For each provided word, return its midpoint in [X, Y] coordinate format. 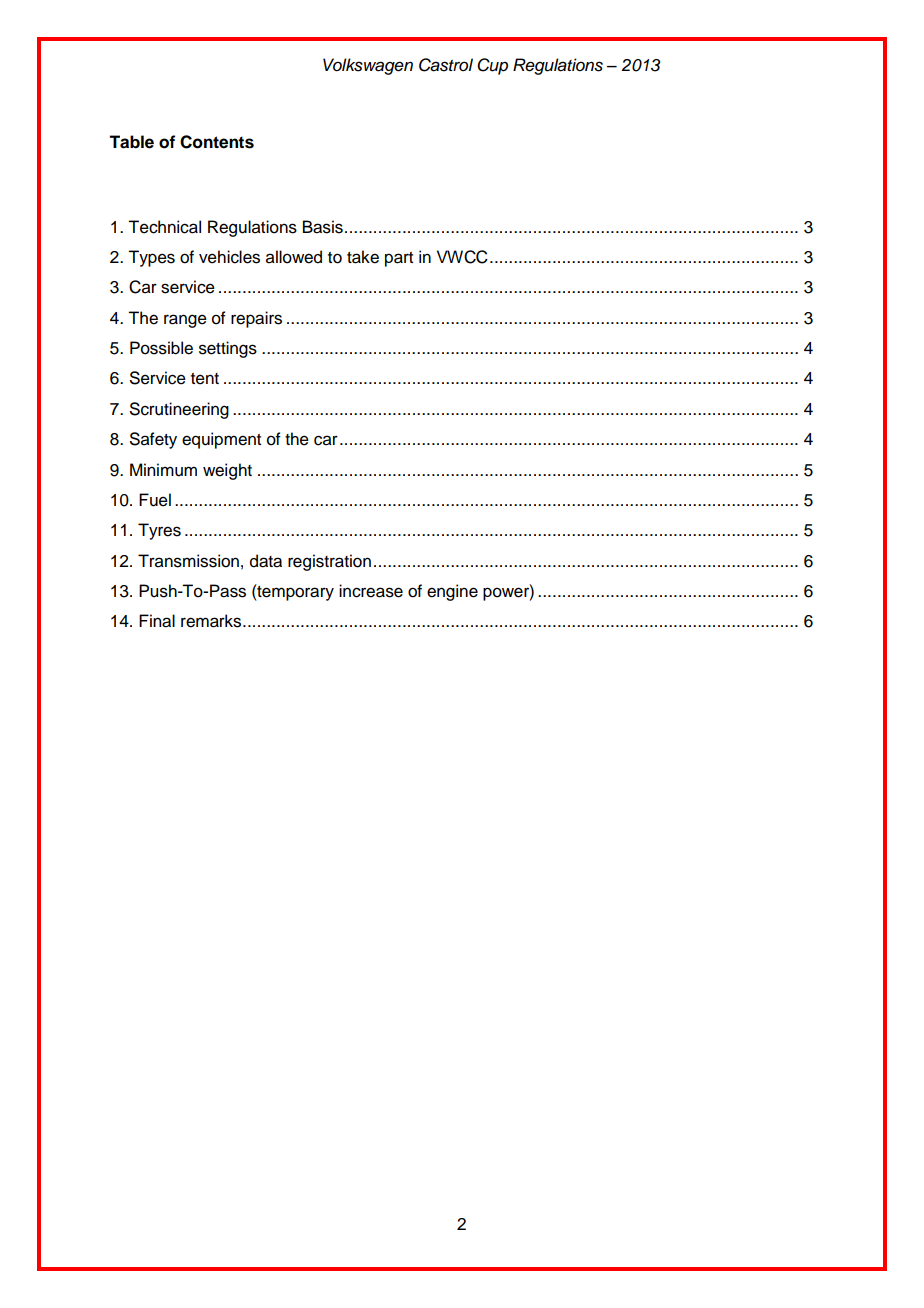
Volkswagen [368, 66]
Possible [161, 348]
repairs [256, 319]
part [399, 259]
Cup [492, 66]
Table [131, 142]
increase [371, 591]
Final [157, 621]
